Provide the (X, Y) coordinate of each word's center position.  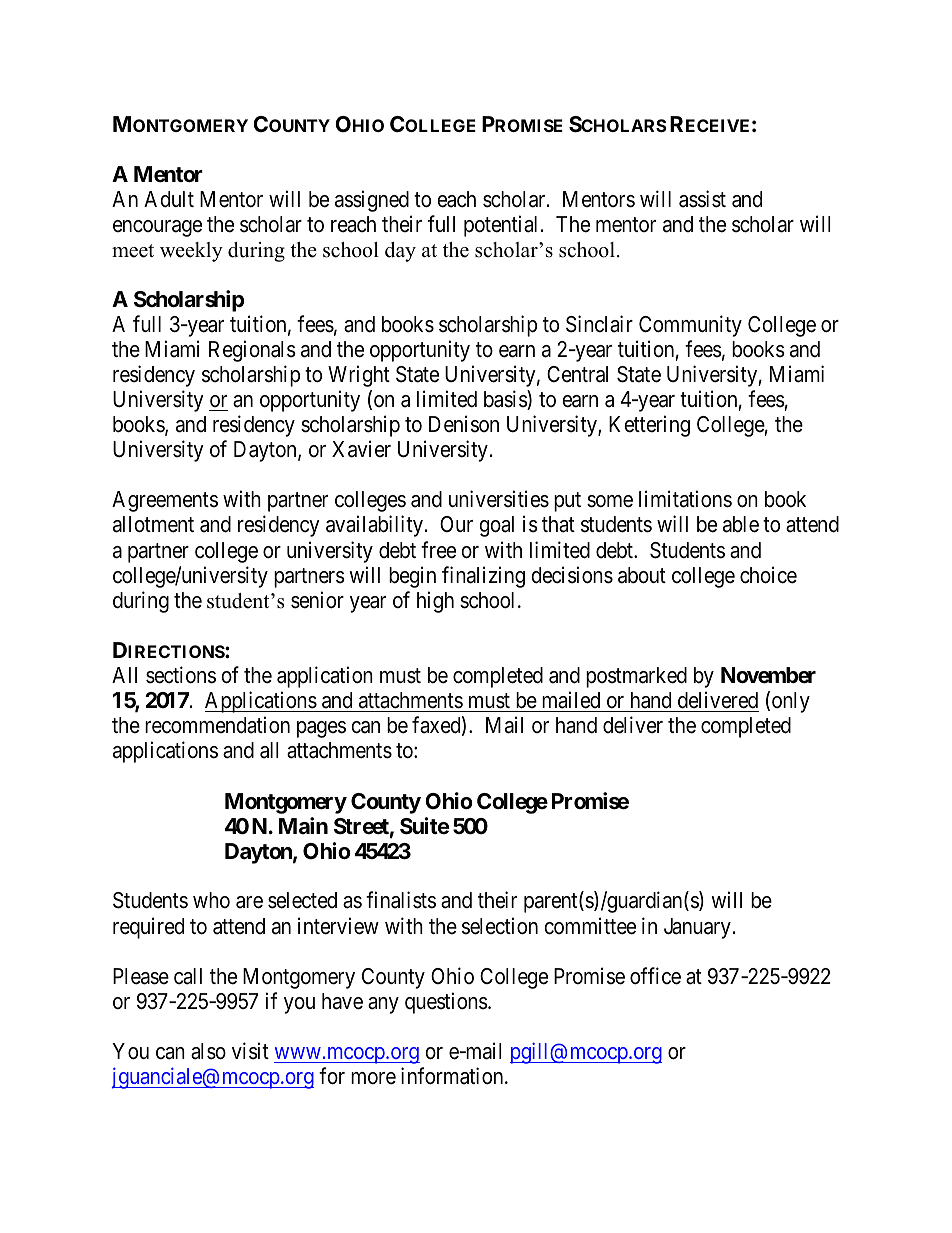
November (768, 675)
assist (702, 199)
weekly (191, 252)
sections (181, 675)
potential (500, 226)
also (208, 1051)
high (435, 602)
